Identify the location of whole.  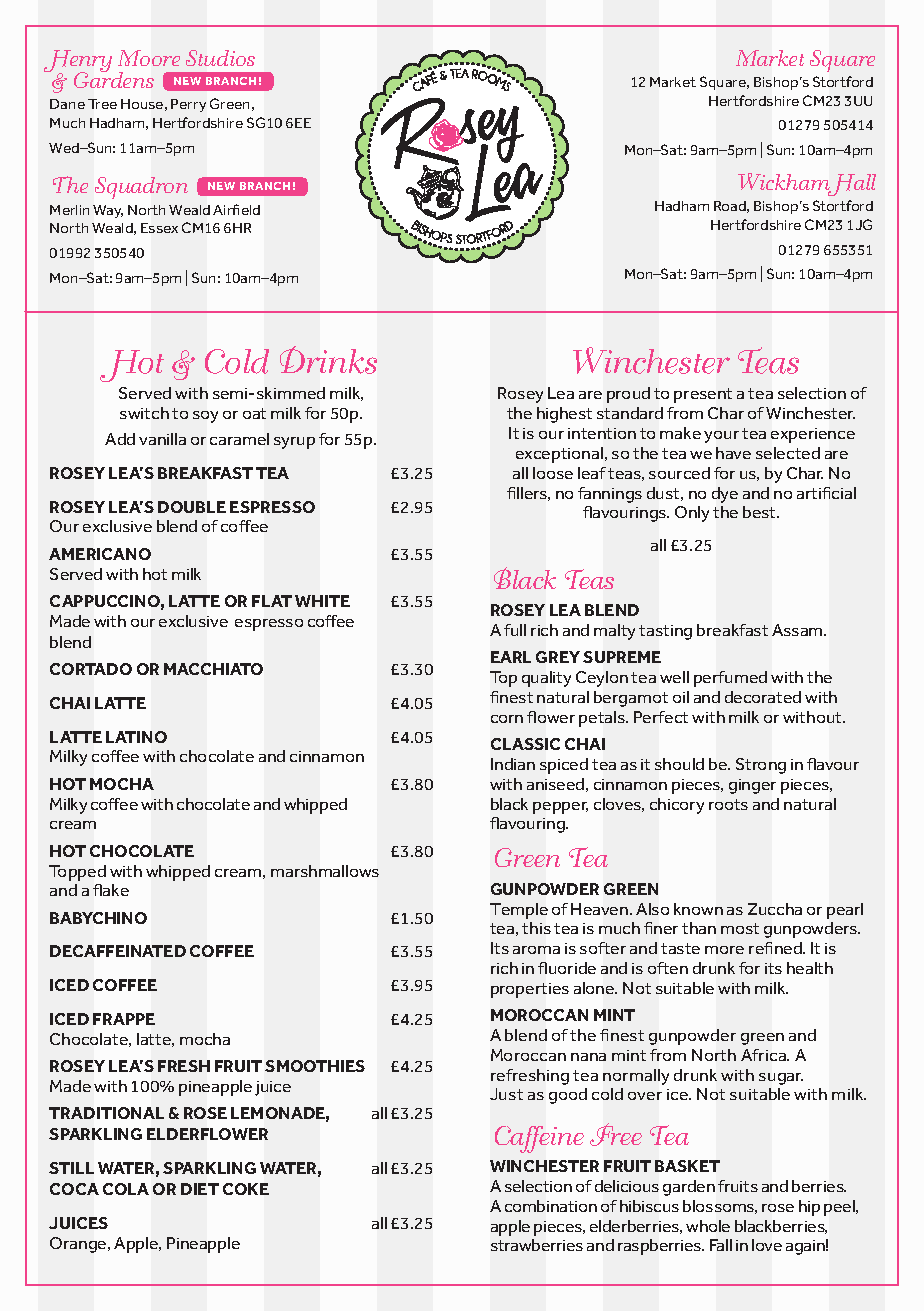
(708, 1226).
